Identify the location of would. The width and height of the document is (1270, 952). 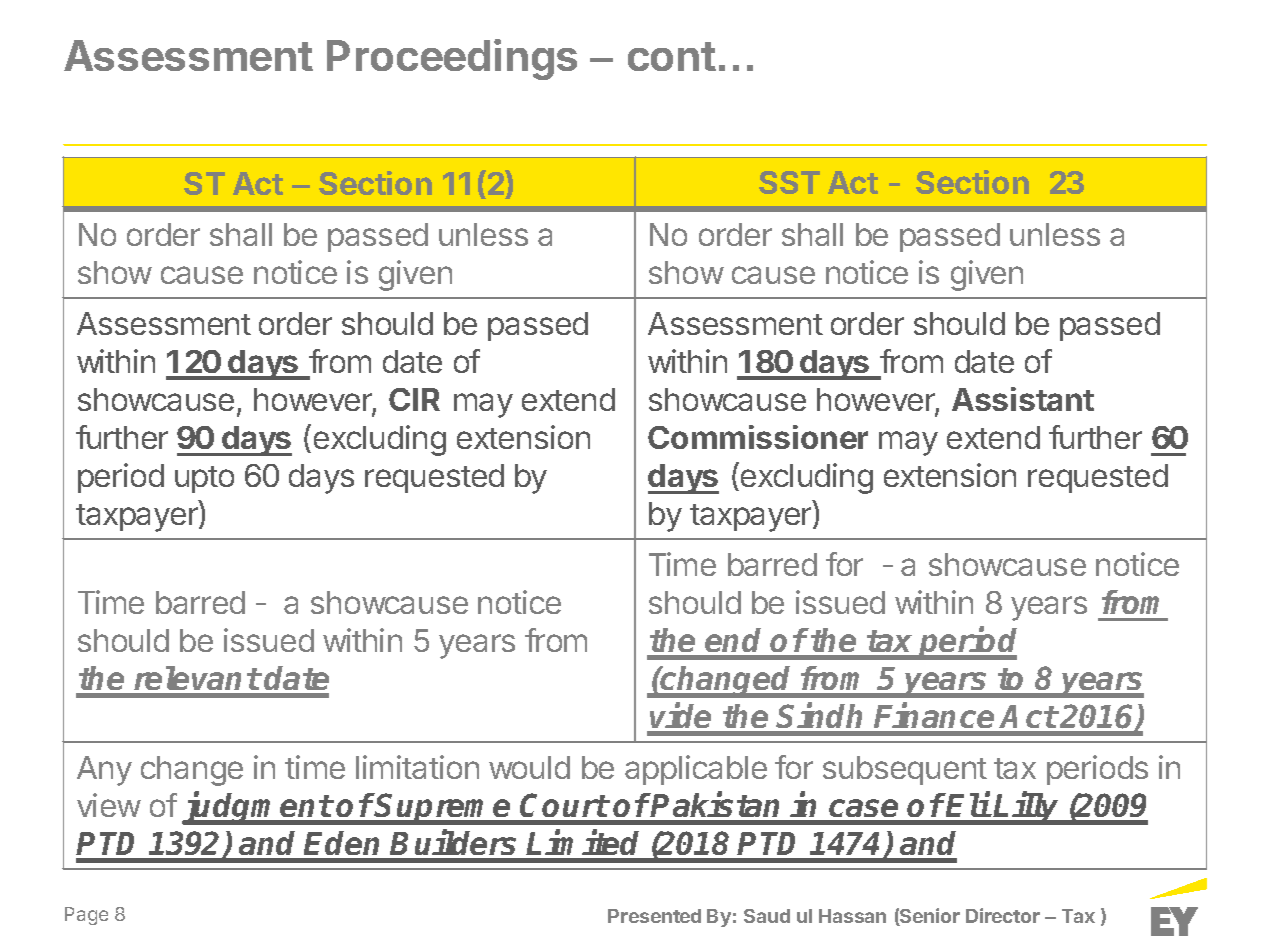
(529, 767).
